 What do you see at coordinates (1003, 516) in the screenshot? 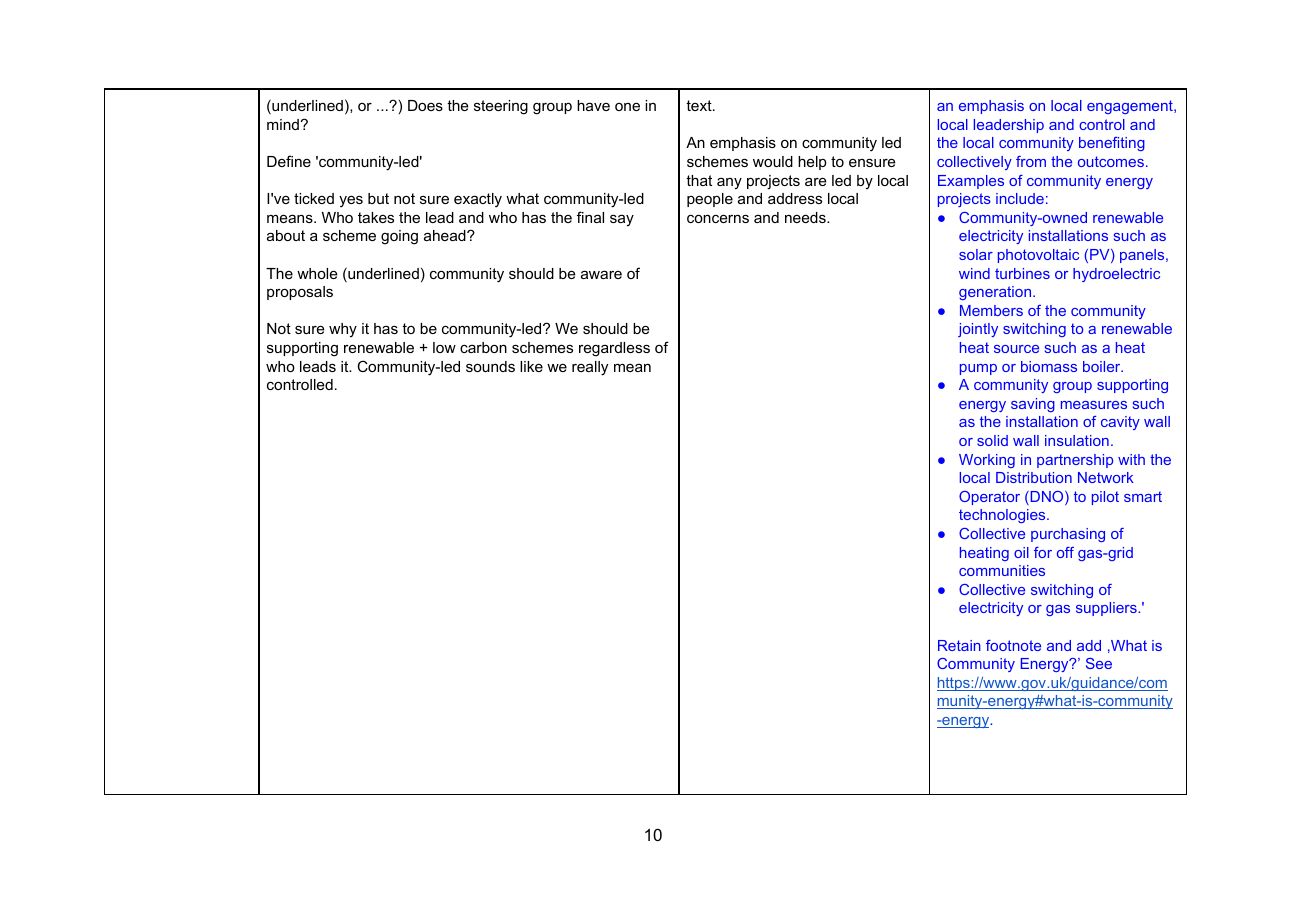
I see `technologies` at bounding box center [1003, 516].
